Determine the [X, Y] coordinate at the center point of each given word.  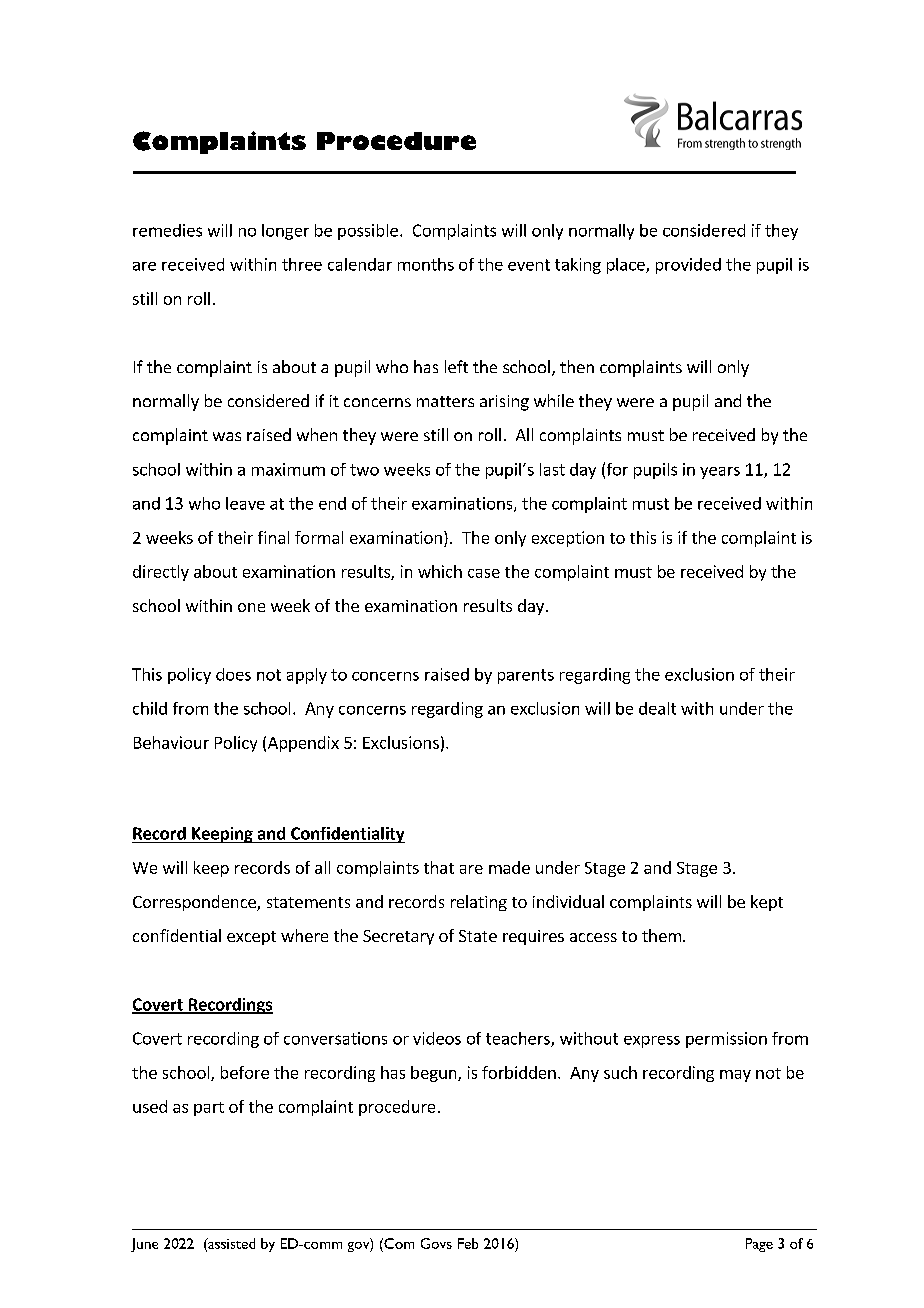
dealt [657, 708]
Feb [468, 1243]
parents [526, 676]
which [440, 571]
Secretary [398, 937]
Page [759, 1245]
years [720, 473]
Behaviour [171, 742]
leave [245, 503]
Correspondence [195, 903]
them [661, 935]
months [426, 264]
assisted [230, 1244]
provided [688, 266]
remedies [167, 230]
